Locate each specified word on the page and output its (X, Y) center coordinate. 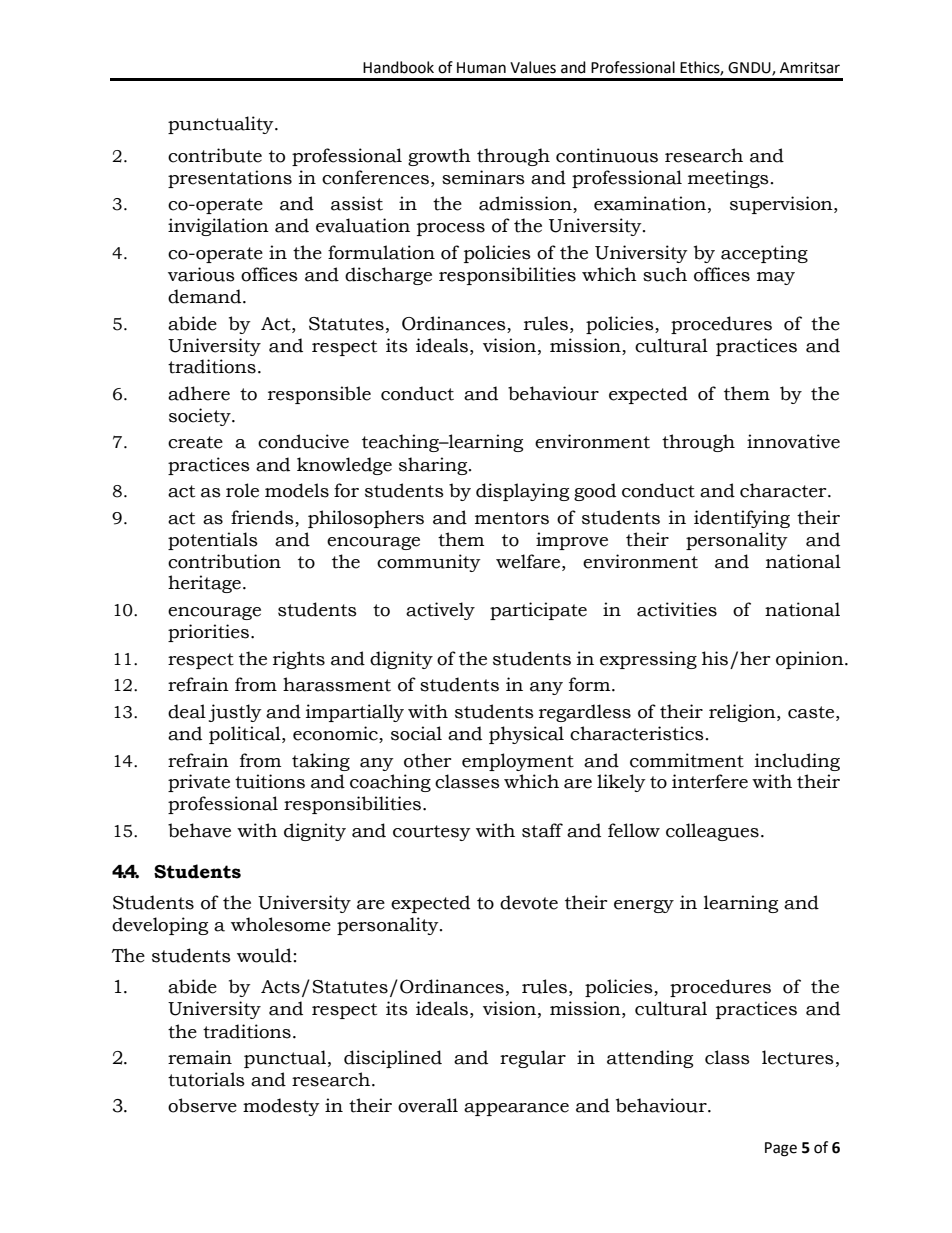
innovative (793, 441)
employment (518, 762)
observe (202, 1105)
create (195, 442)
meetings (728, 179)
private (199, 783)
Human (481, 68)
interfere (710, 781)
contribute (215, 155)
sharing (434, 466)
